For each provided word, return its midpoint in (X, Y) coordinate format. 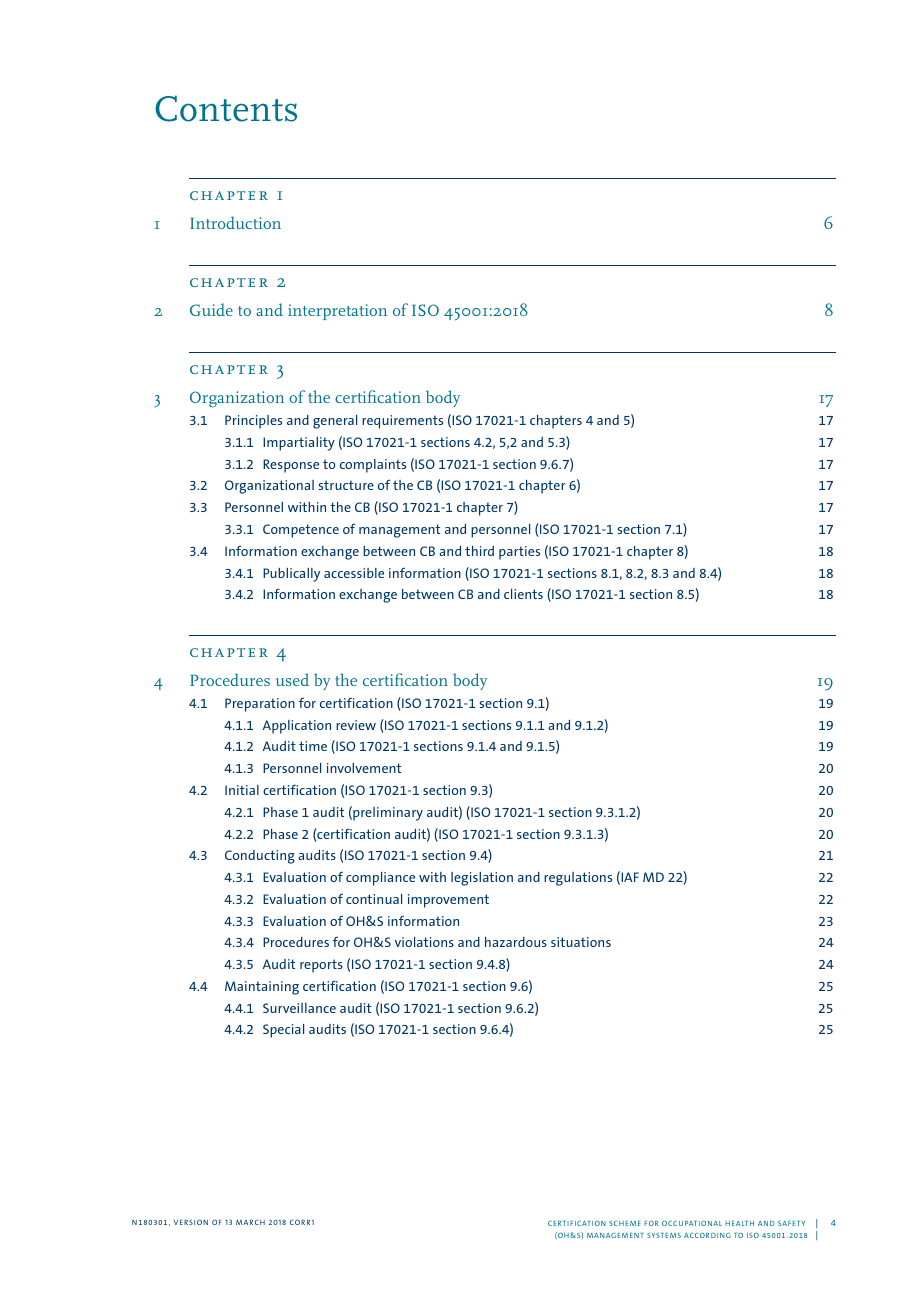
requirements (402, 422)
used (292, 679)
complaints (373, 466)
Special (283, 1031)
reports (321, 966)
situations (581, 942)
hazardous (516, 942)
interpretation (337, 312)
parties (519, 553)
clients (523, 594)
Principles (253, 422)
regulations (578, 879)
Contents (226, 108)
